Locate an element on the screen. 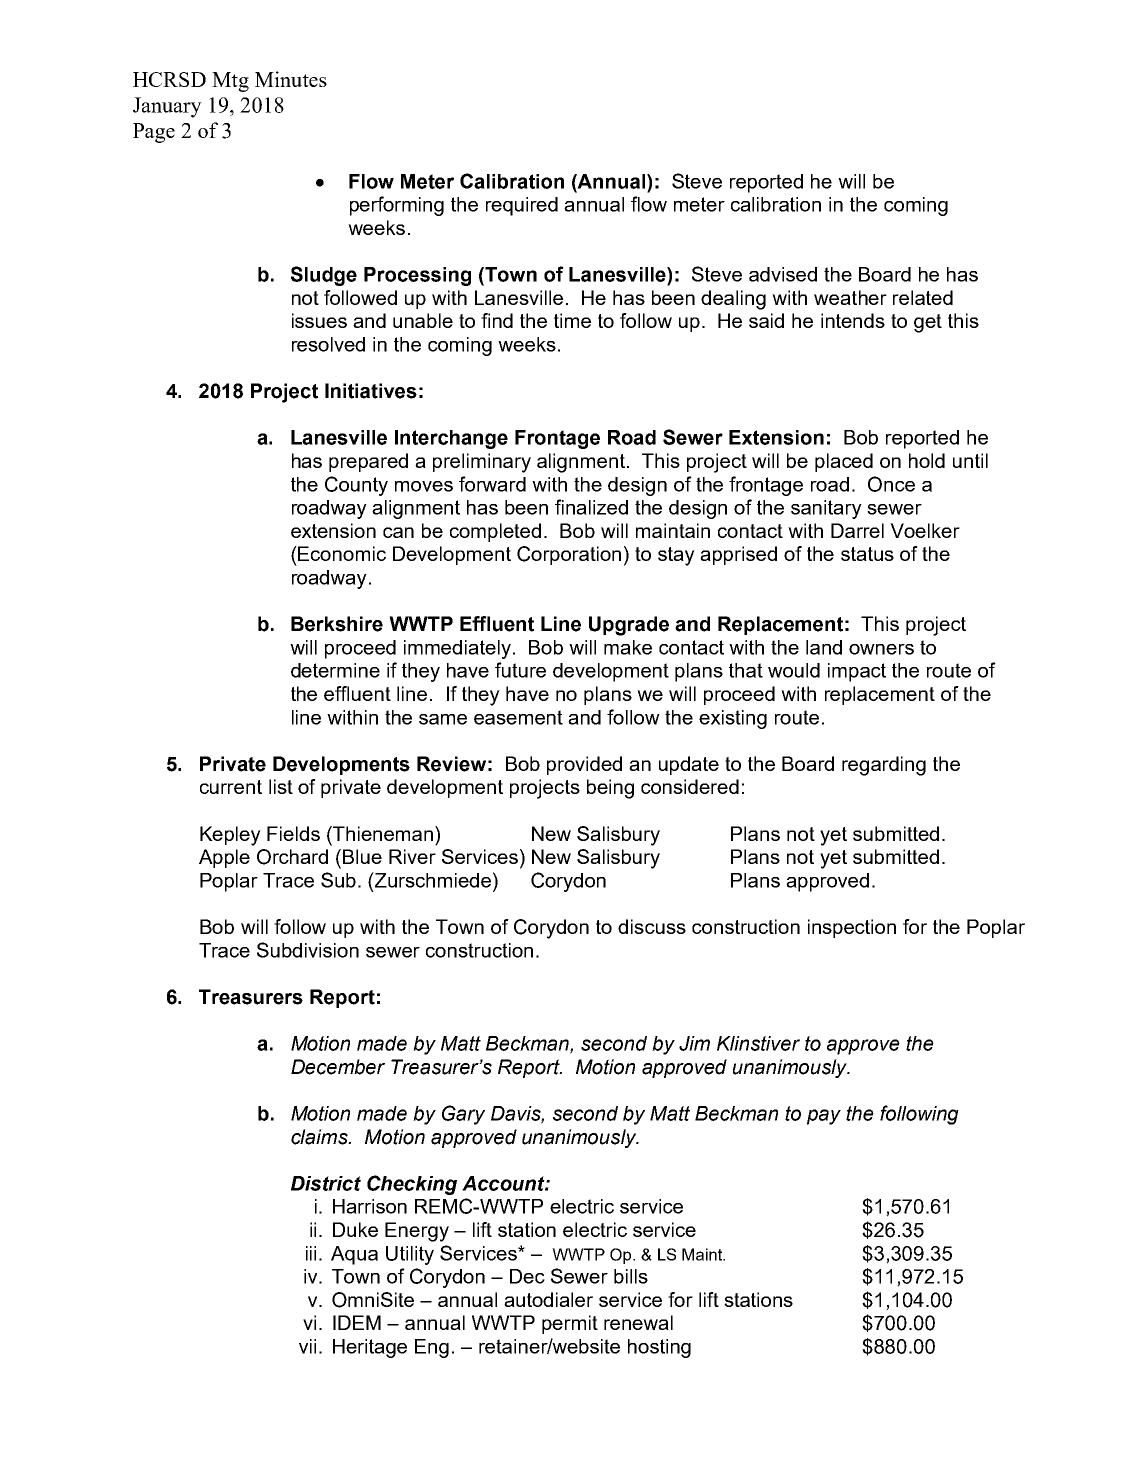 This screenshot has height=1459, width=1128. hosting is located at coordinates (659, 1348).
